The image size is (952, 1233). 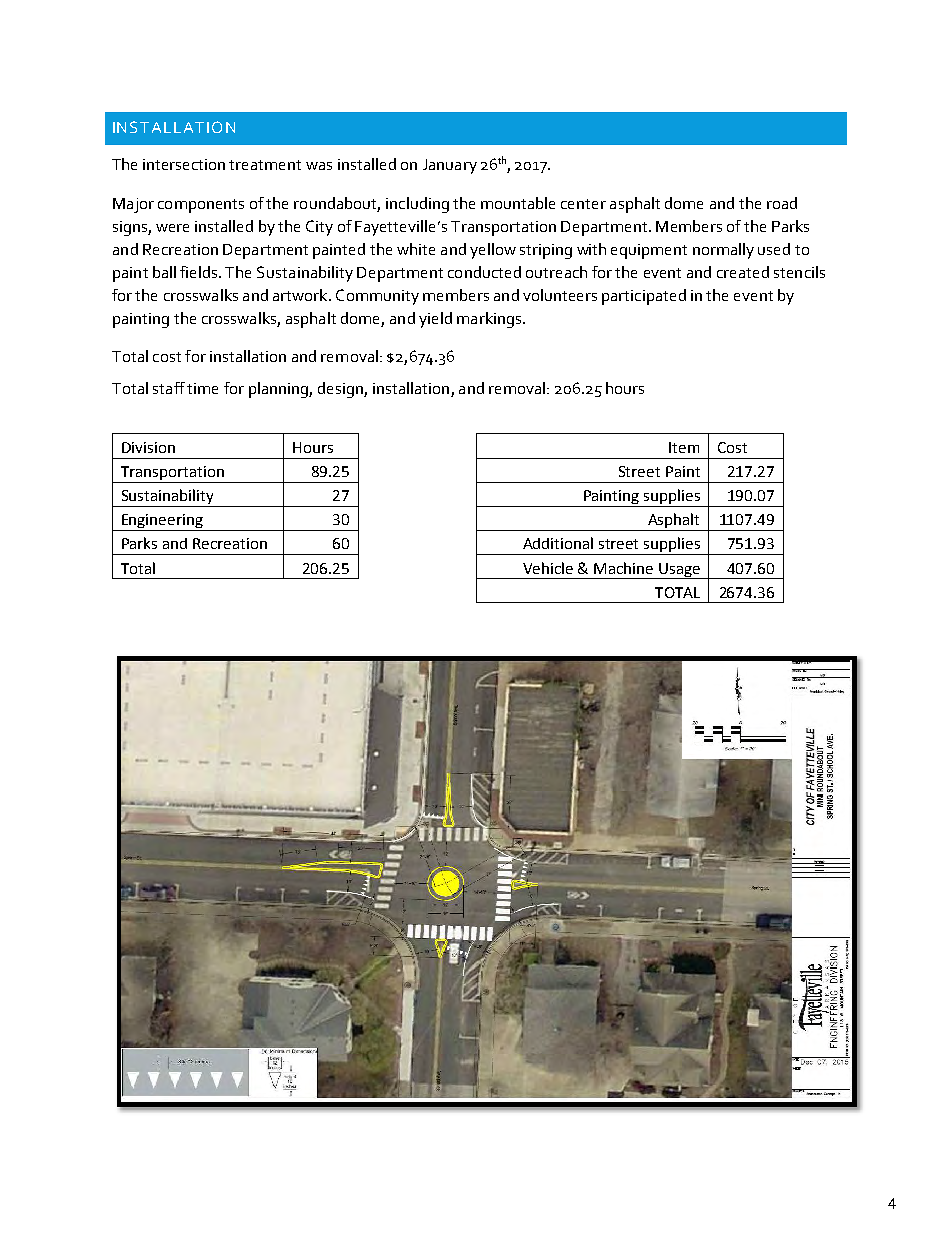 What do you see at coordinates (644, 297) in the page?
I see `participated` at bounding box center [644, 297].
